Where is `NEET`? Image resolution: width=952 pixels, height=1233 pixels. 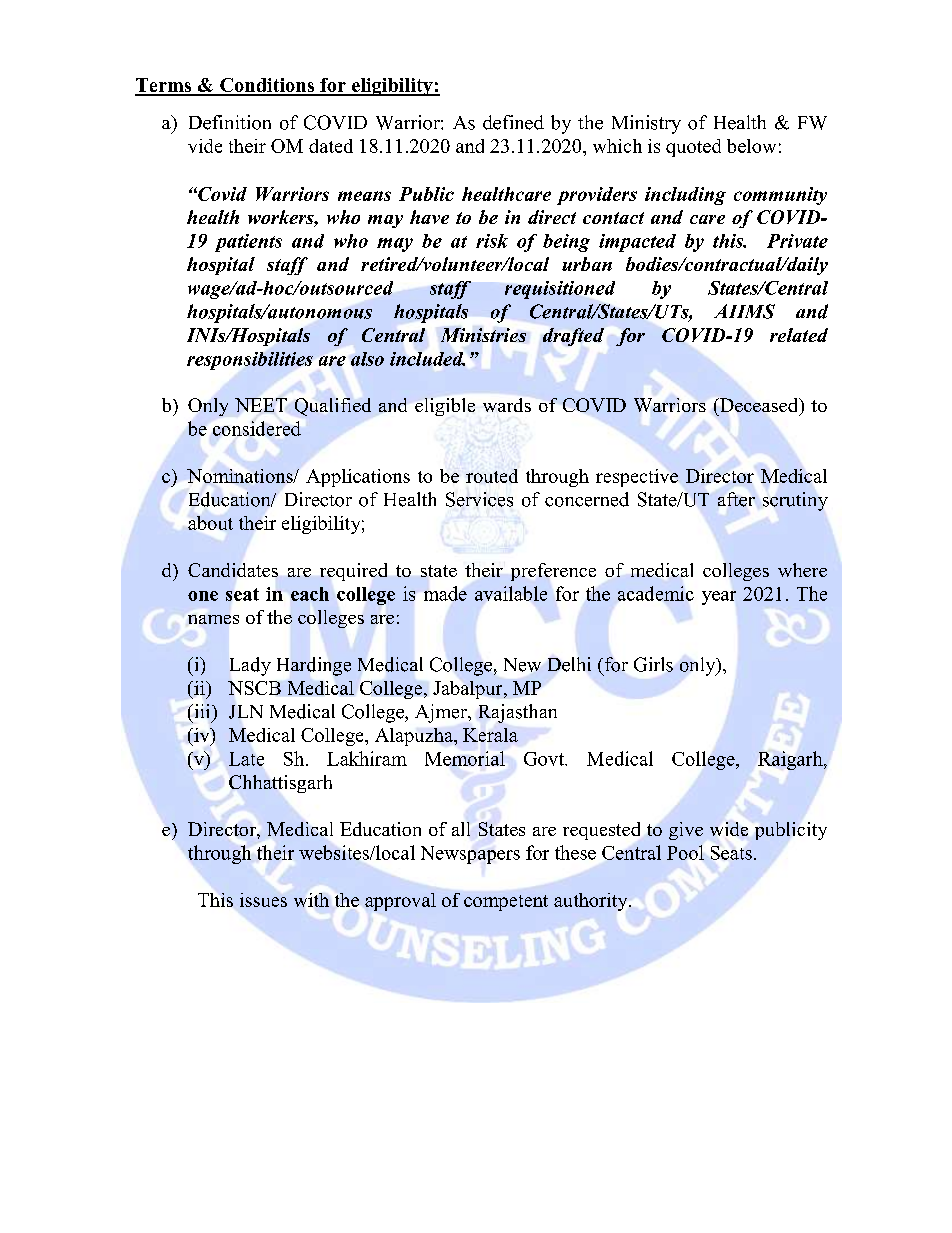 NEET is located at coordinates (261, 405).
